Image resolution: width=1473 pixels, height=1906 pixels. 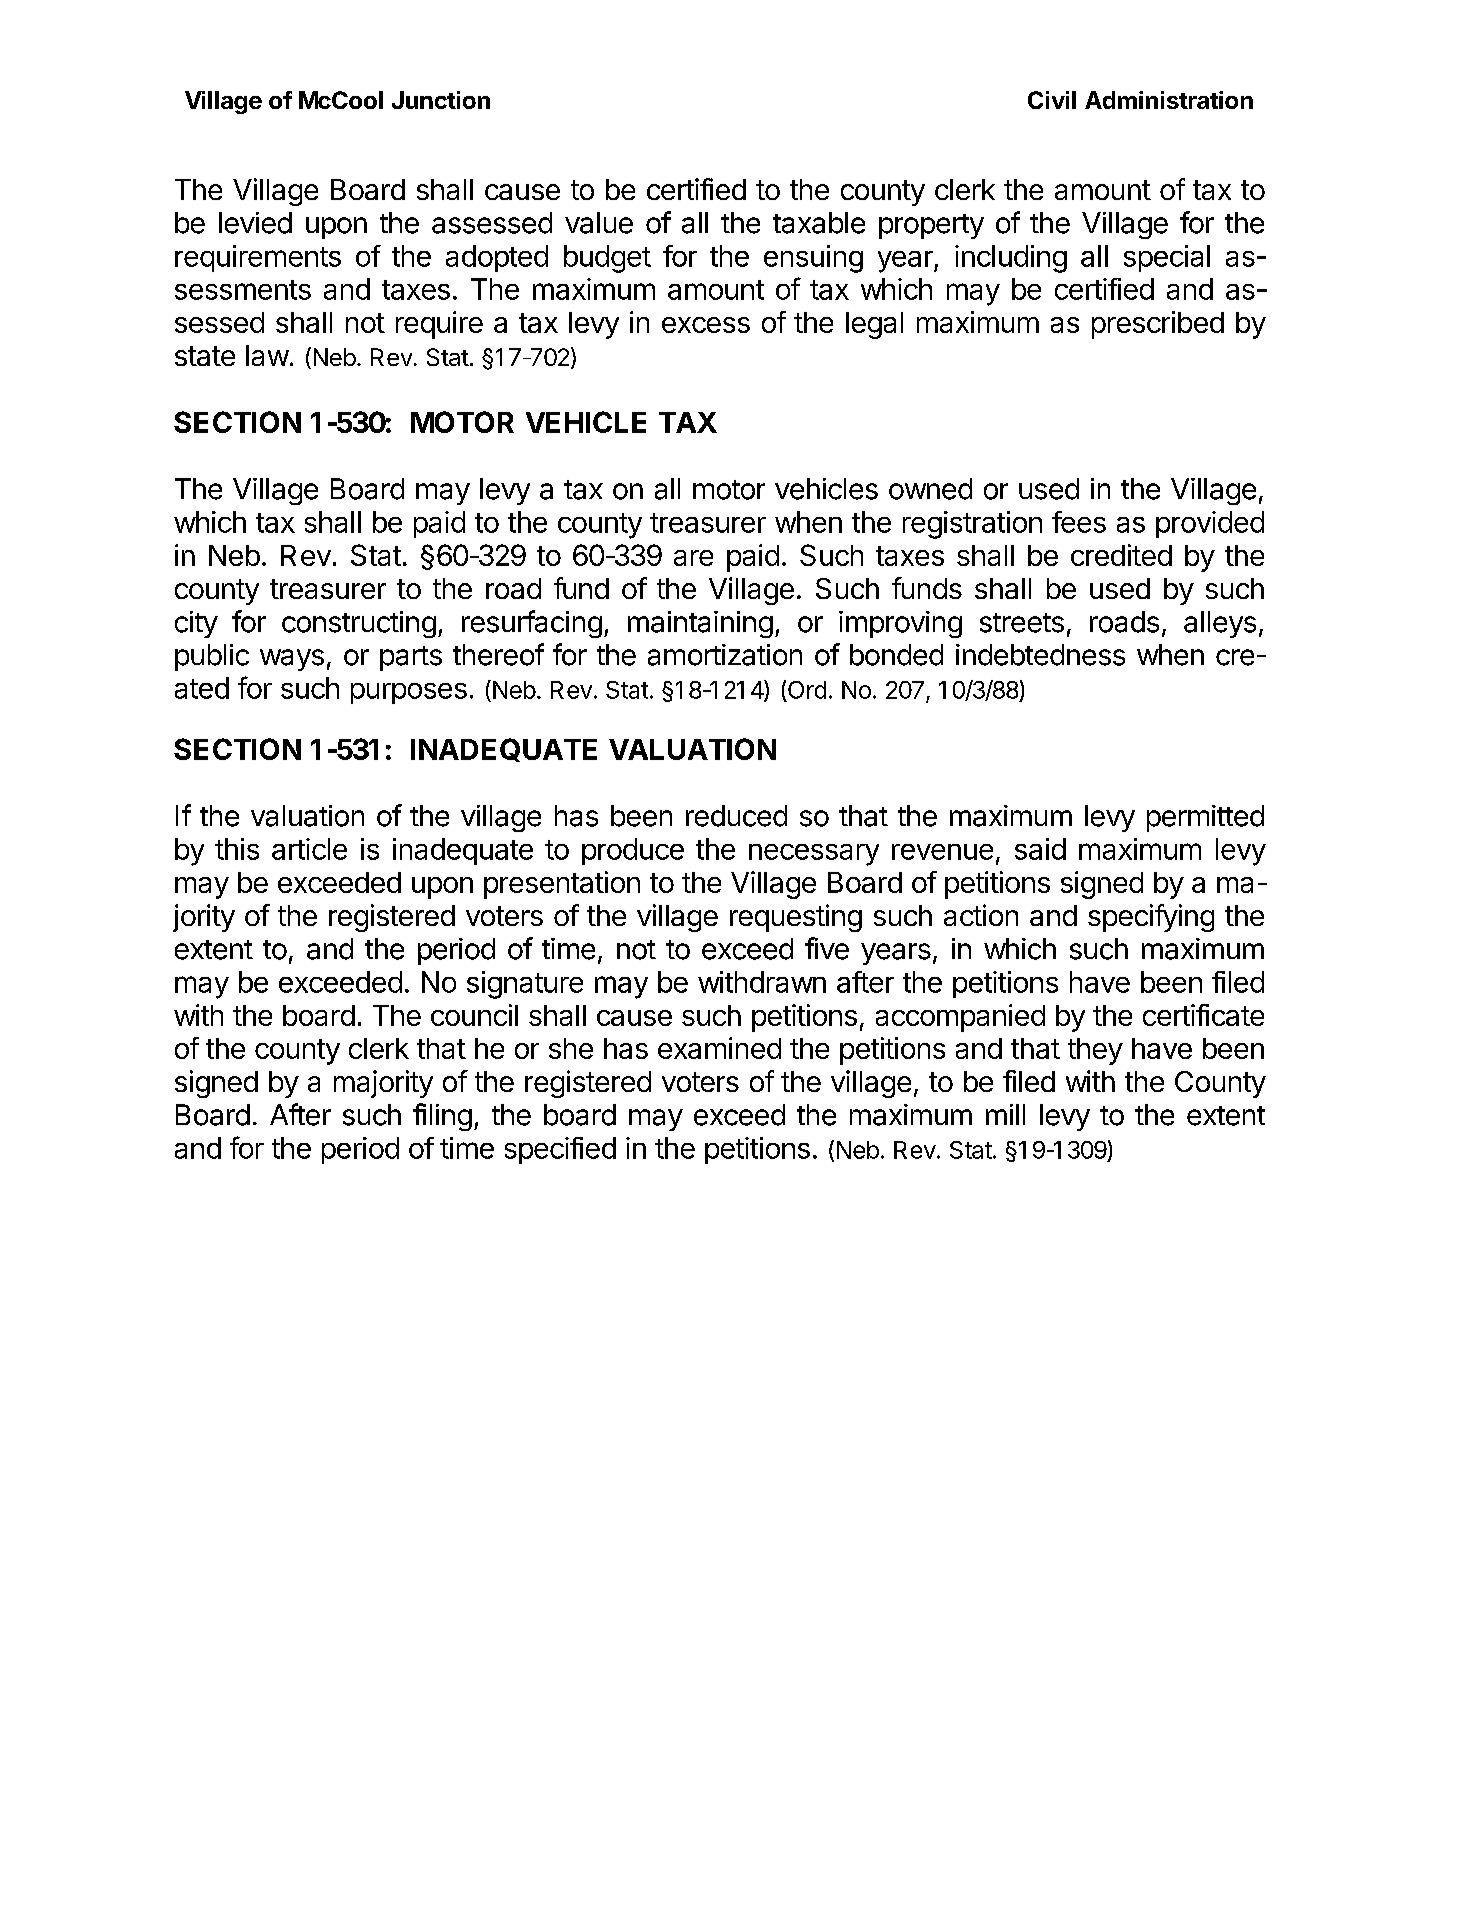 What do you see at coordinates (309, 849) in the screenshot?
I see `article` at bounding box center [309, 849].
